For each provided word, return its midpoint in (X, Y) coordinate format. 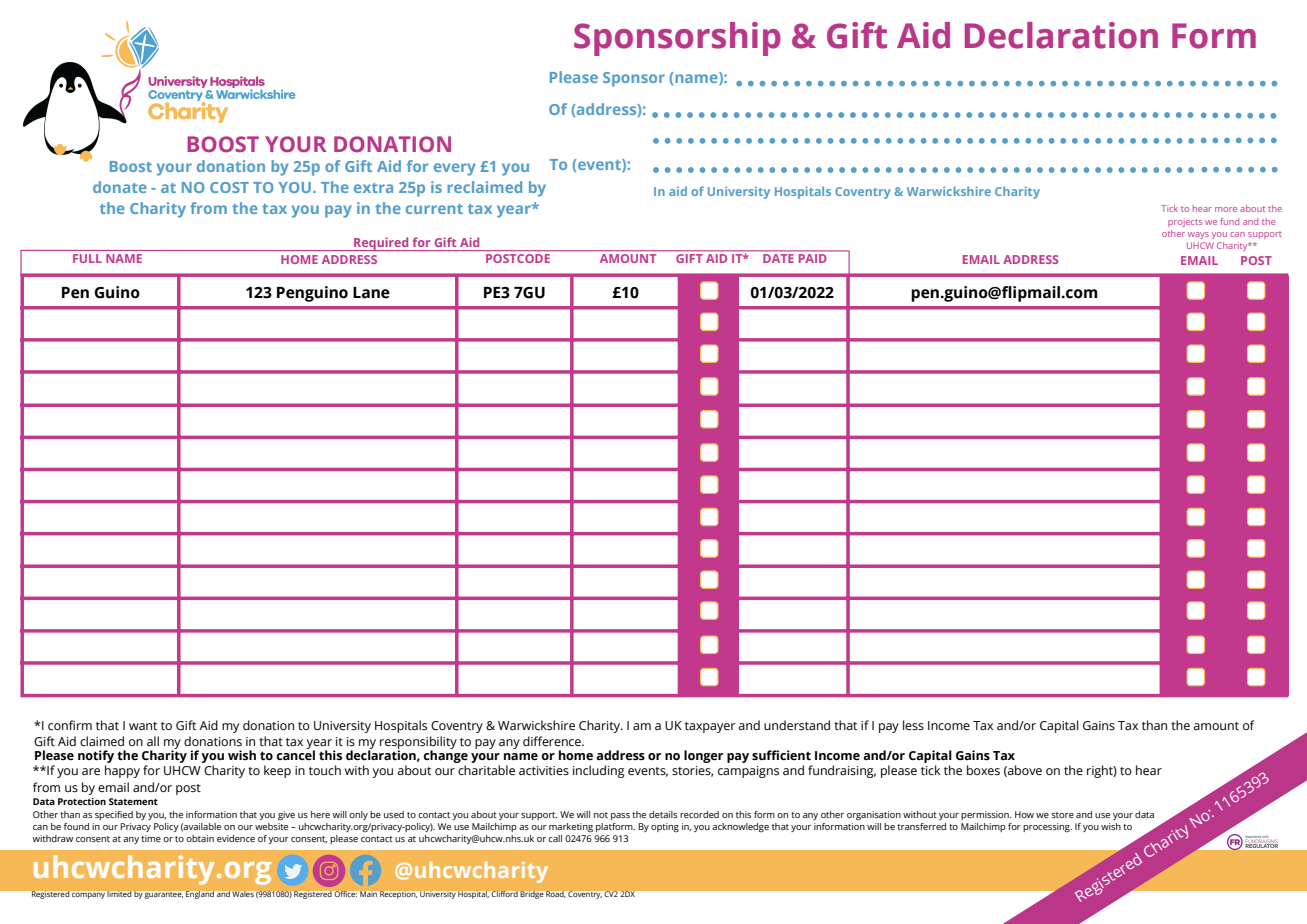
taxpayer (710, 727)
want (143, 726)
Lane (371, 293)
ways (1198, 235)
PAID (812, 257)
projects (1185, 222)
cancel (295, 754)
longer (703, 756)
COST (229, 187)
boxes (983, 770)
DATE (778, 257)
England (200, 895)
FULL (87, 258)
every (455, 169)
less (913, 725)
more (1226, 209)
